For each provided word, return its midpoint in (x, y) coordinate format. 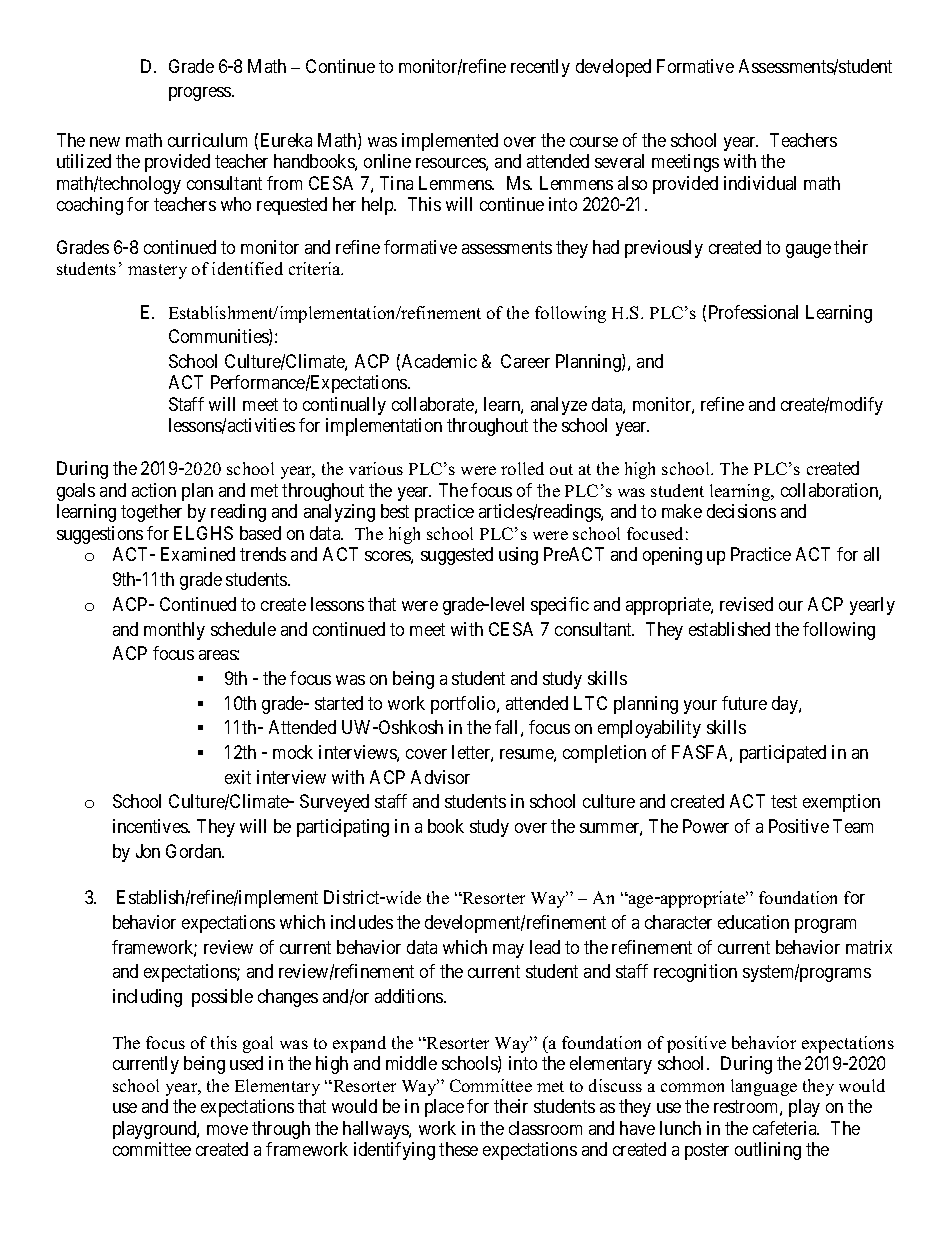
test (784, 802)
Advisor (440, 777)
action (154, 490)
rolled (522, 468)
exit (238, 777)
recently (540, 68)
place (444, 1108)
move (227, 1130)
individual (760, 183)
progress (201, 94)
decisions (741, 511)
